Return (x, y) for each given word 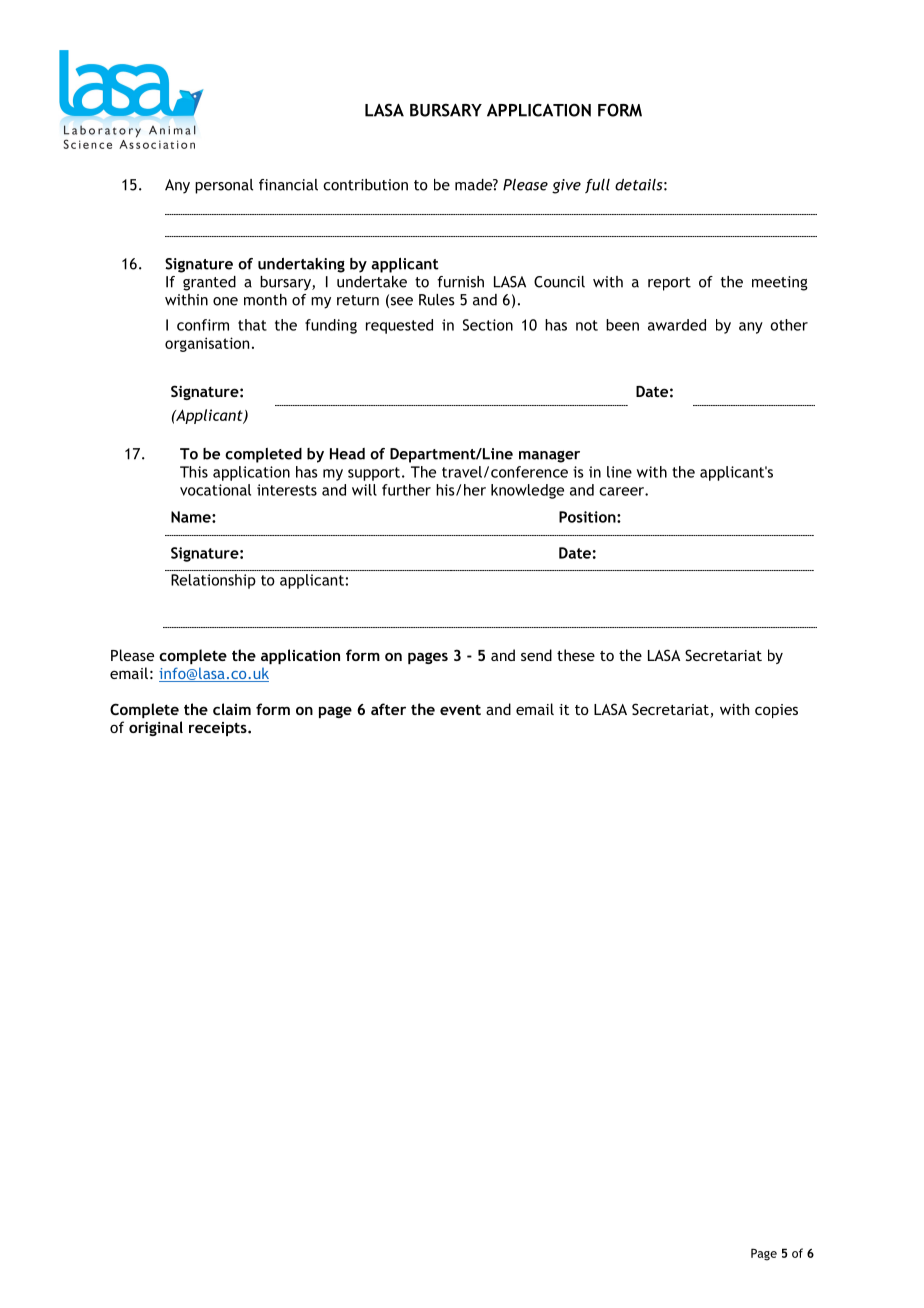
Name (192, 517)
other (789, 325)
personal (224, 186)
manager (549, 457)
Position (588, 517)
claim (232, 709)
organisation (207, 344)
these (576, 655)
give (566, 186)
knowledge (527, 491)
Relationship (213, 581)
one (225, 301)
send (536, 655)
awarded (677, 325)
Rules (436, 300)
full (597, 186)
